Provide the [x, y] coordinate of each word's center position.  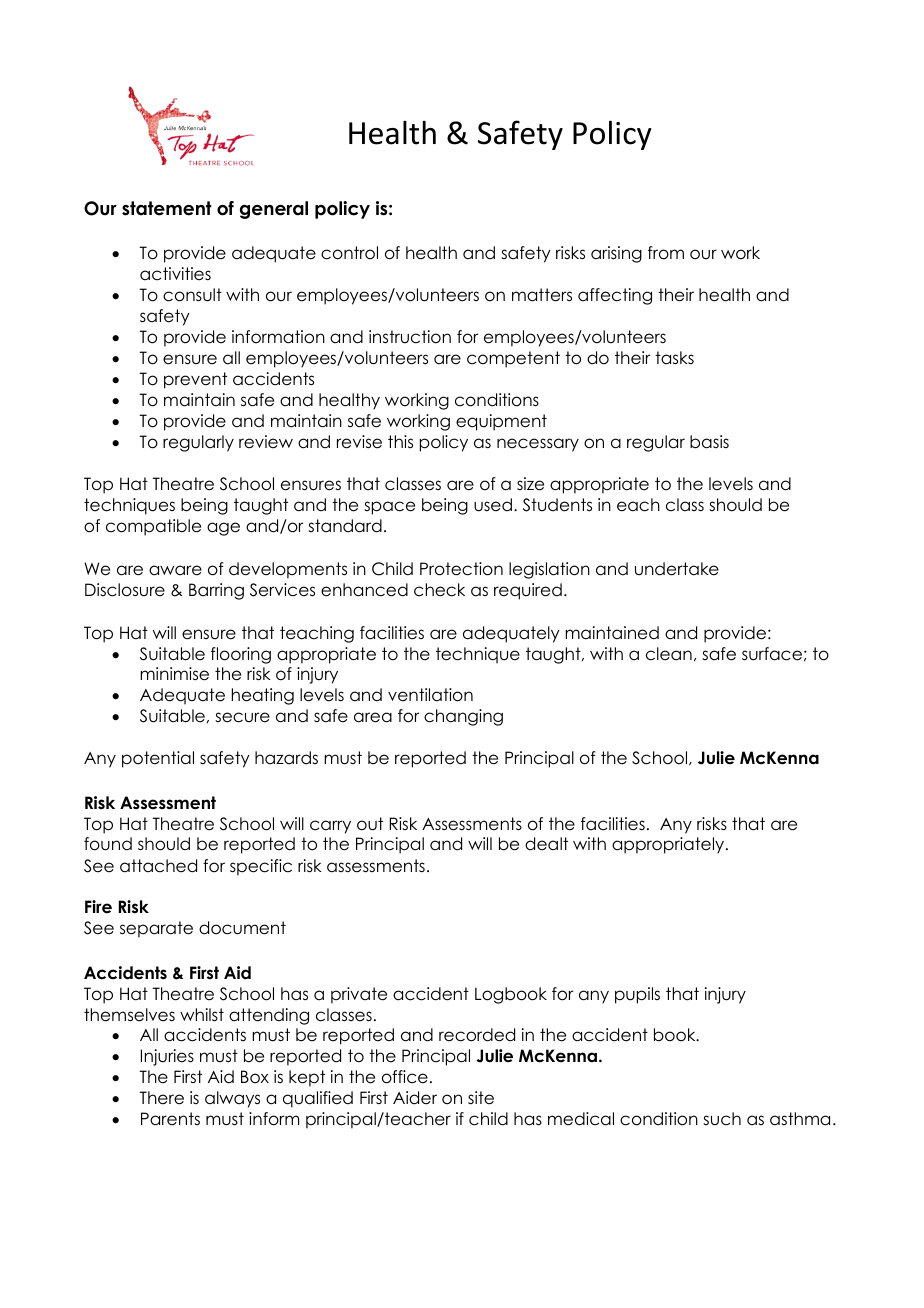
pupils [637, 995]
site [481, 1098]
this [400, 442]
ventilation [430, 695]
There [161, 1098]
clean [669, 654]
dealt [546, 844]
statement [167, 208]
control [349, 253]
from [666, 253]
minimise [174, 674]
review [266, 442]
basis [709, 442]
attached [158, 866]
